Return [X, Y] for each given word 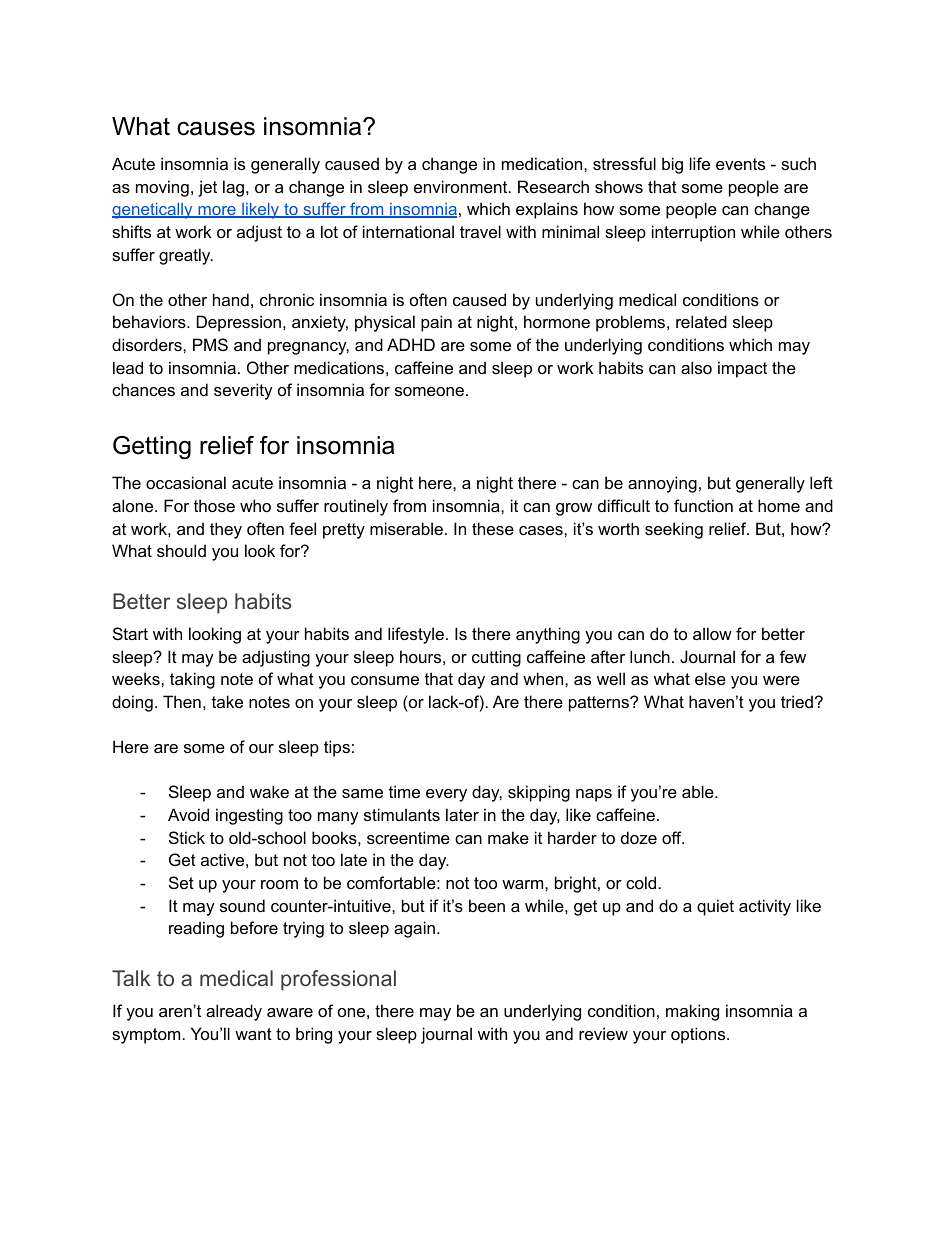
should [181, 550]
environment [462, 186]
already [234, 1012]
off [673, 837]
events [740, 164]
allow [712, 633]
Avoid [188, 814]
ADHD [411, 344]
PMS [210, 344]
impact [742, 369]
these [493, 528]
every [446, 795]
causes [216, 129]
